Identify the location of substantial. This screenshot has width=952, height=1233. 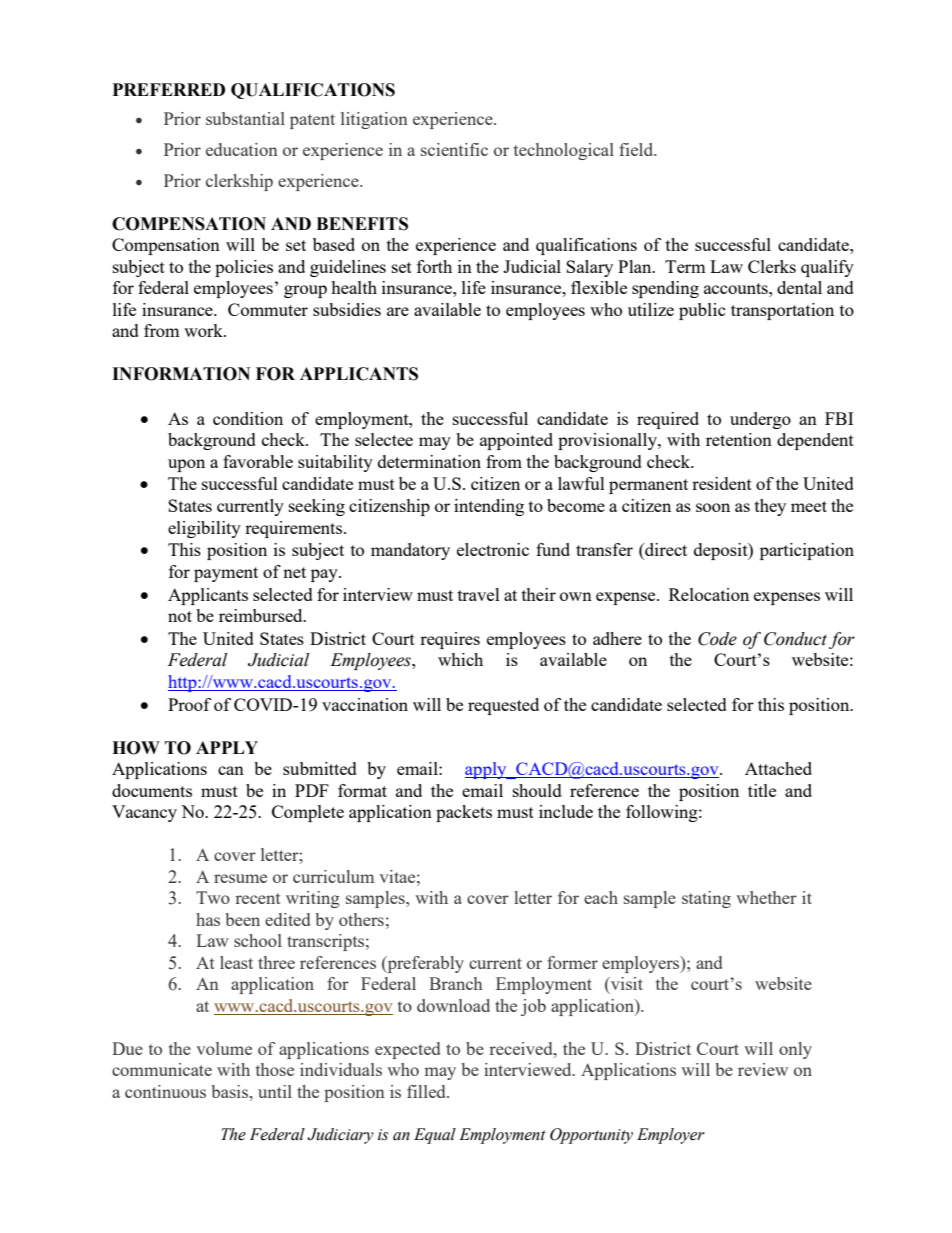
(245, 118).
